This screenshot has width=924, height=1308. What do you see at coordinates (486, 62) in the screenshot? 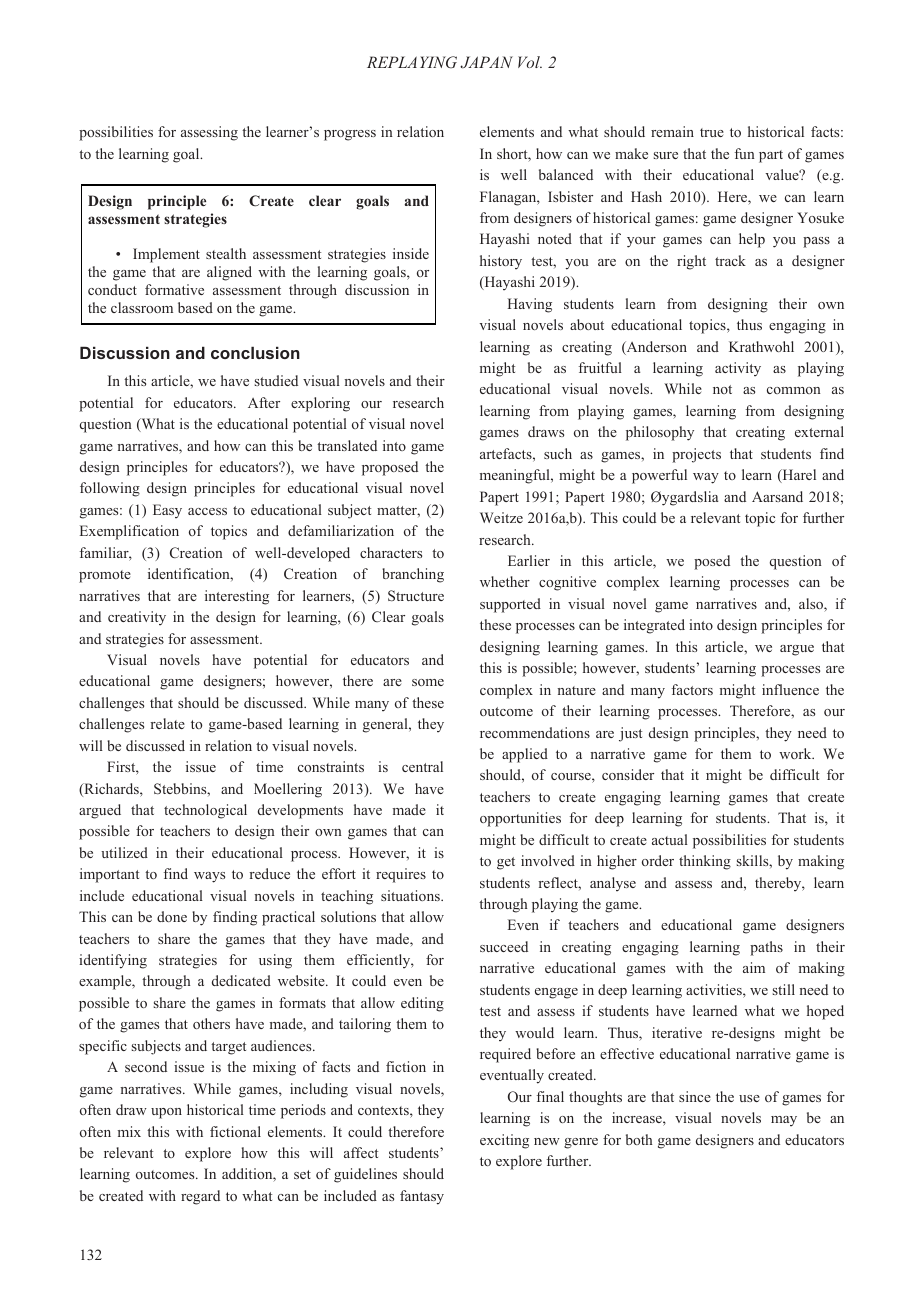
I see `JAPAN` at bounding box center [486, 62].
